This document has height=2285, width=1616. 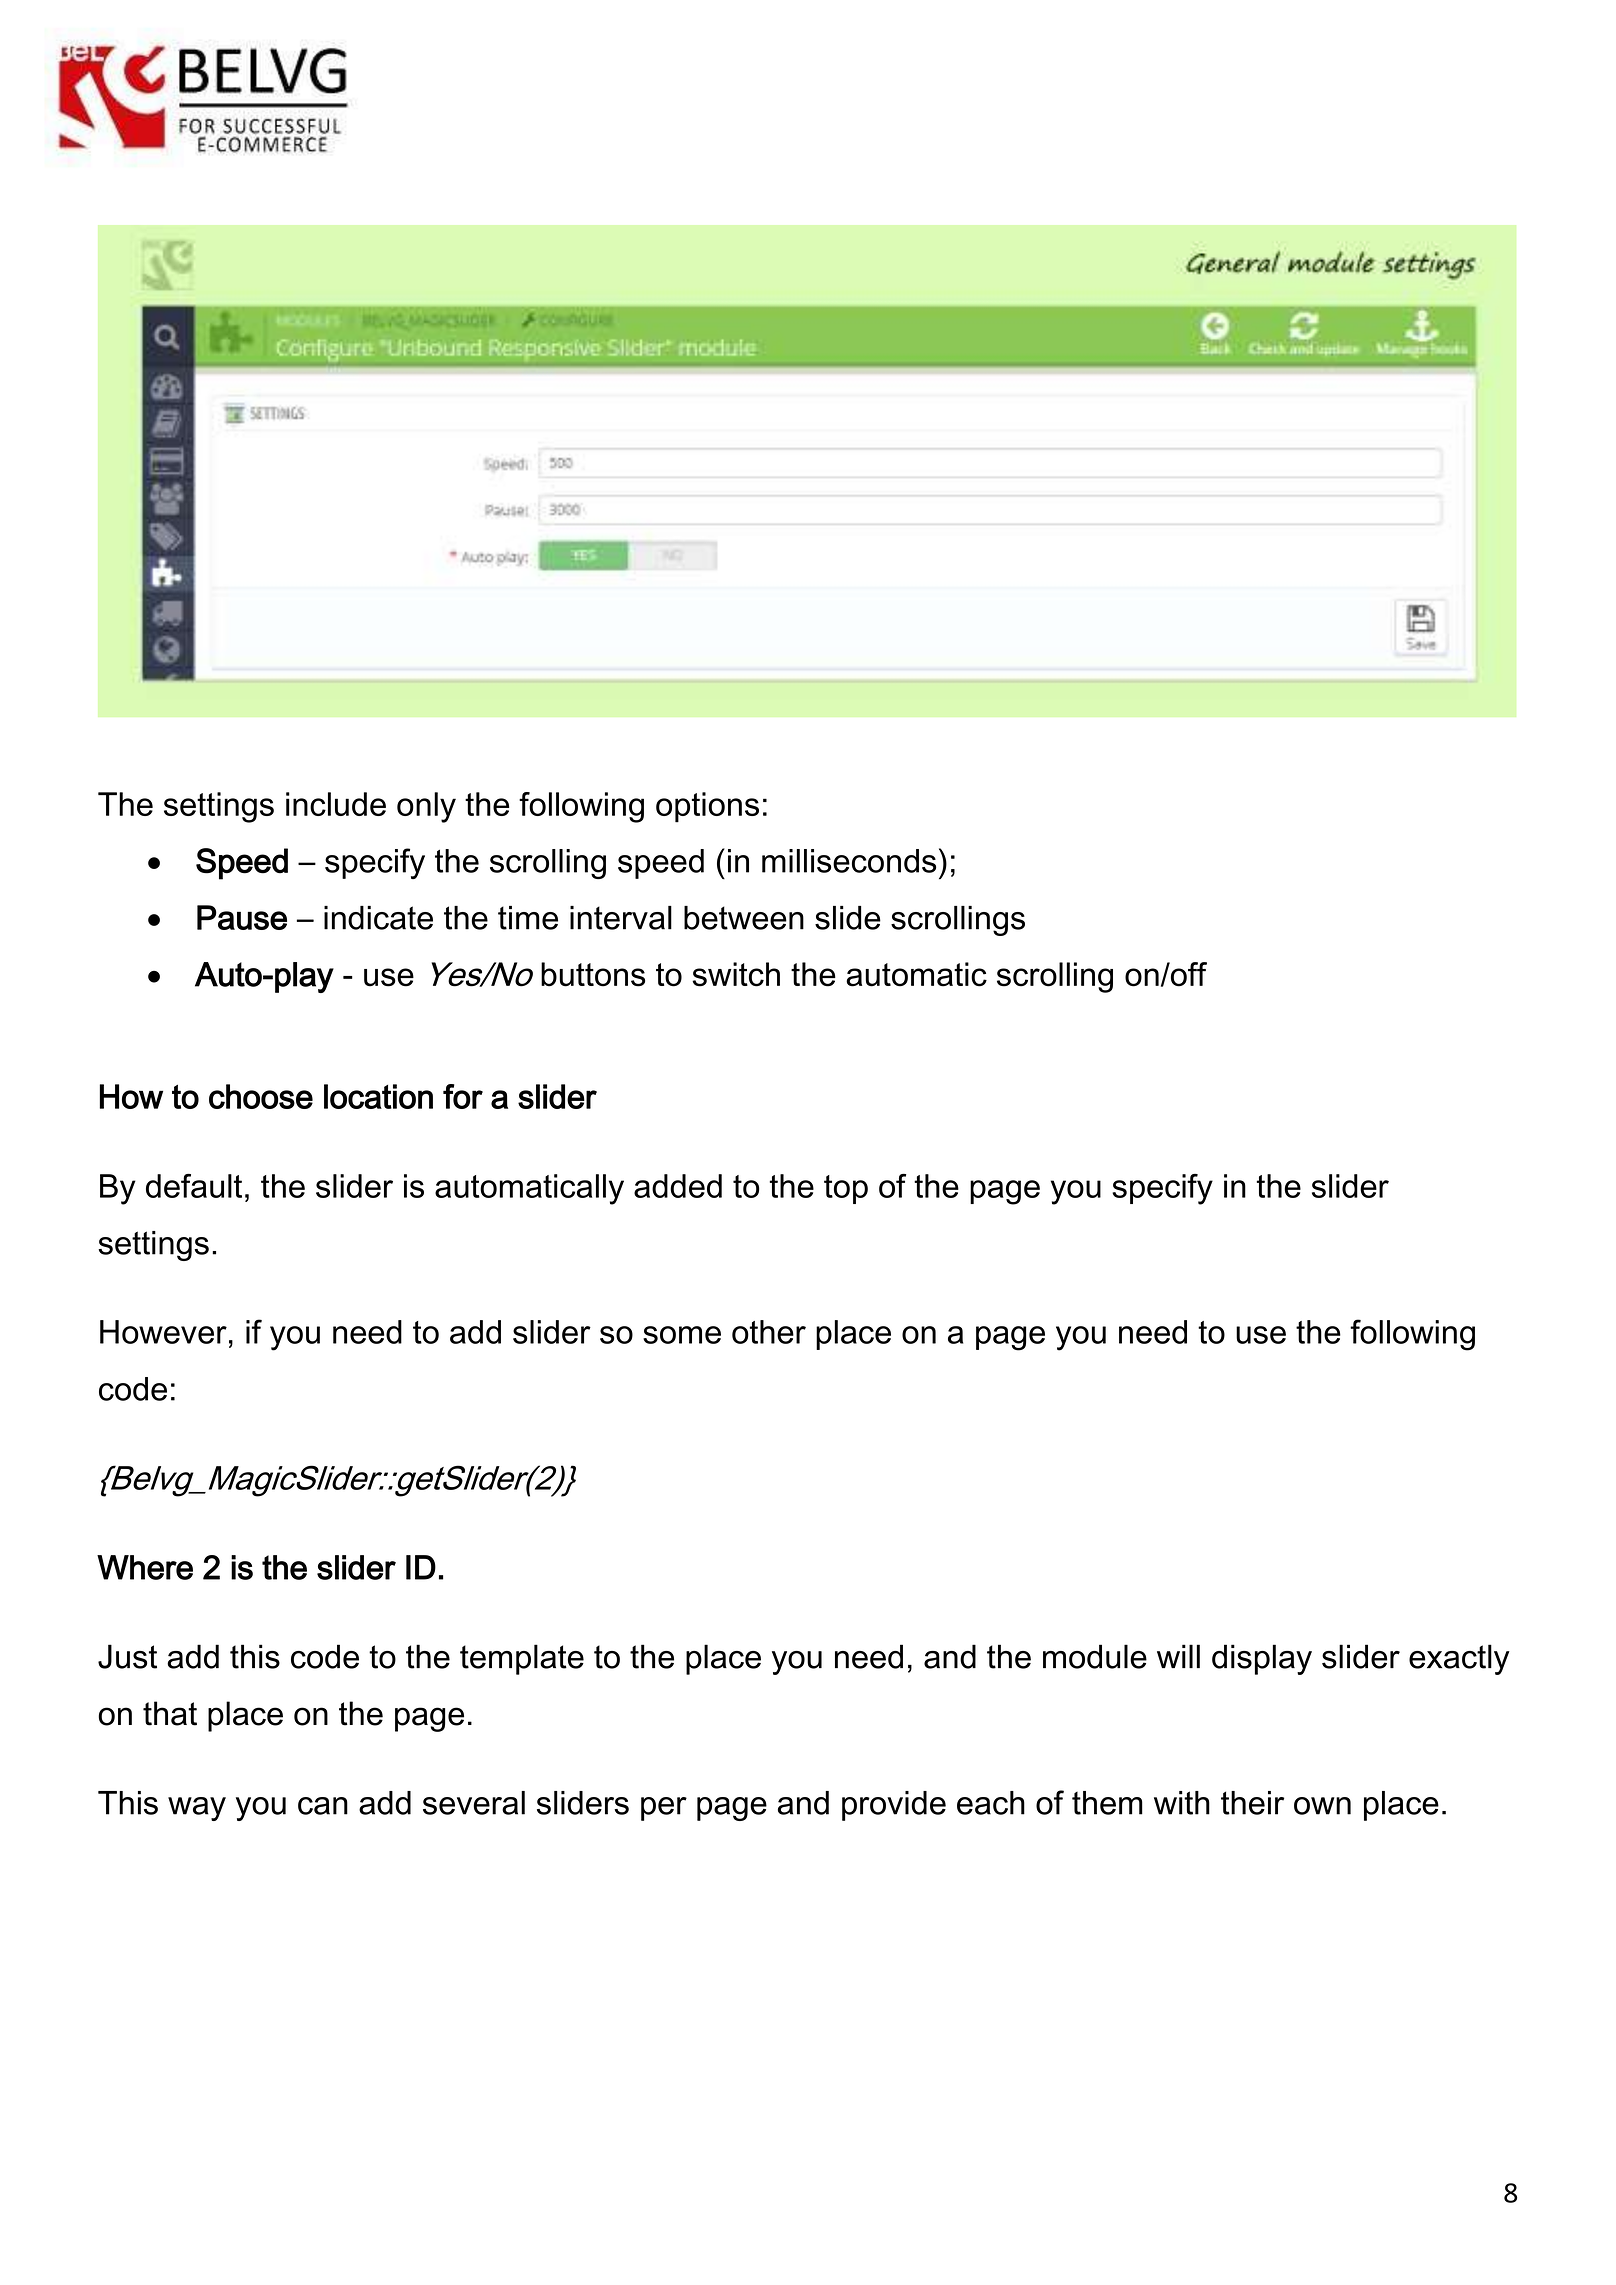 I want to click on Where, so click(x=145, y=1567).
